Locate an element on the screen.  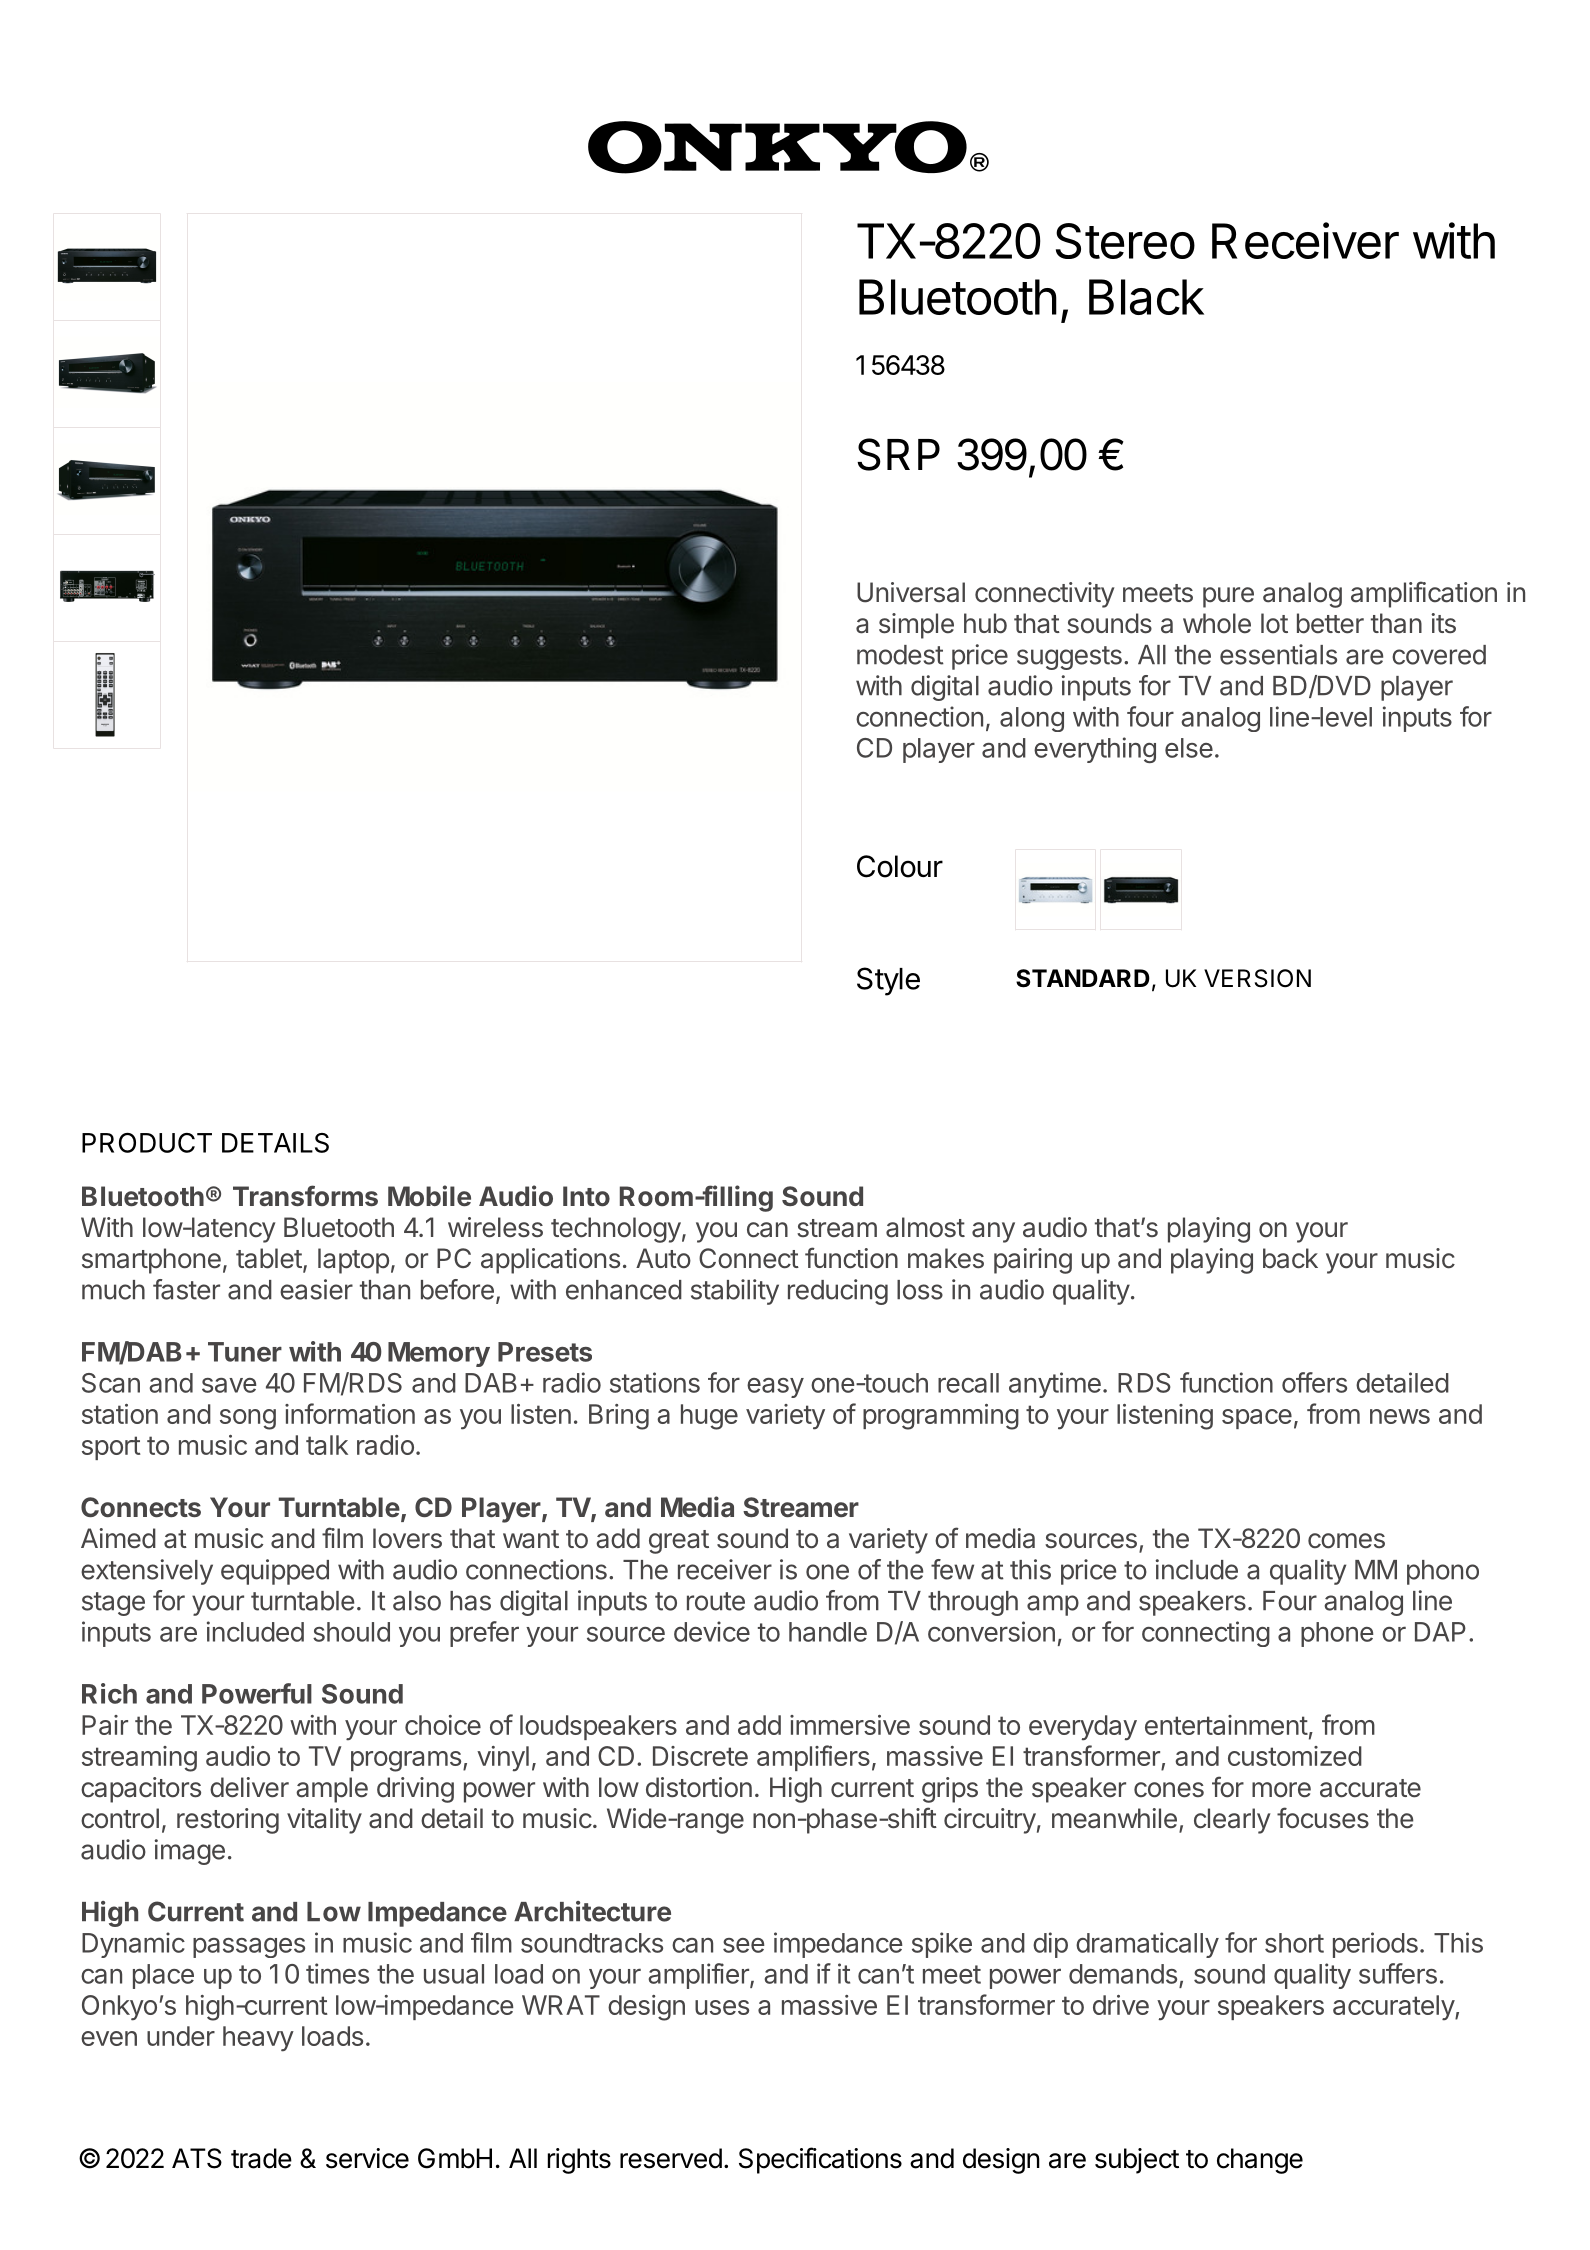
Black is located at coordinates (1146, 297).
